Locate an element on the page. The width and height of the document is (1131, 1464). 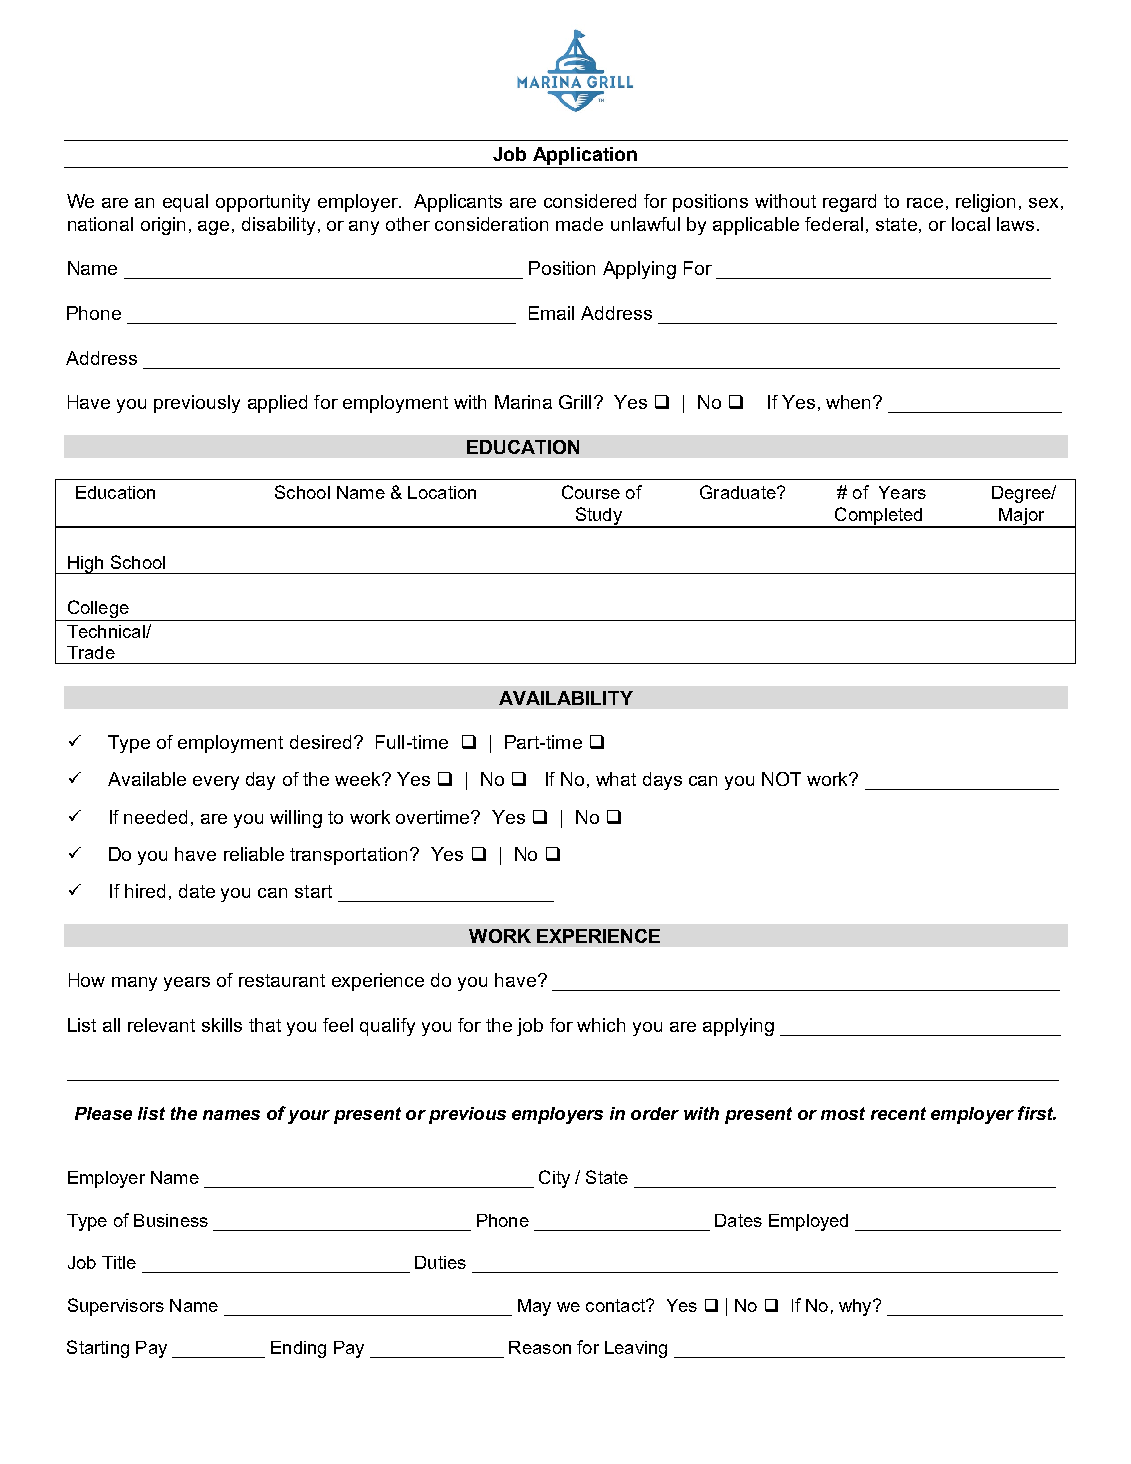
recent is located at coordinates (898, 1113).
